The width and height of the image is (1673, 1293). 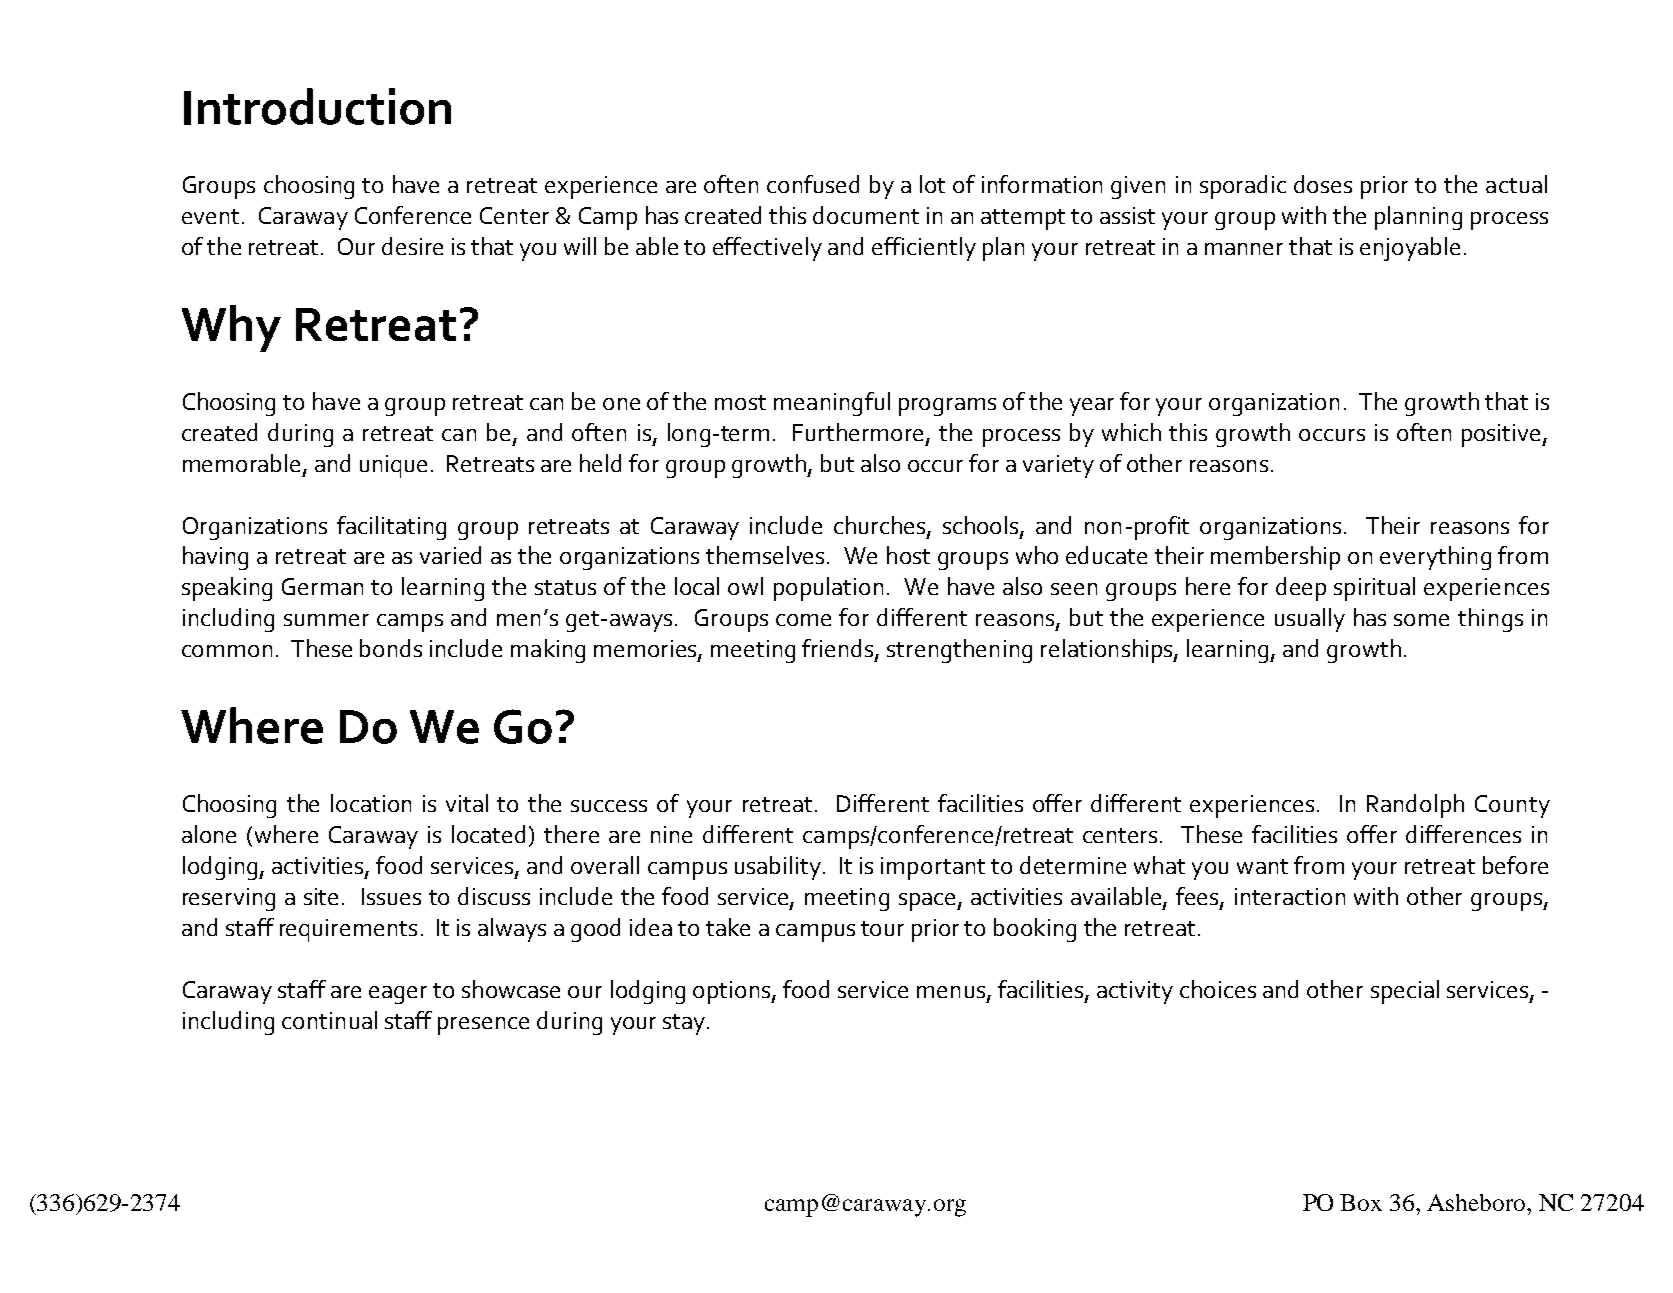 What do you see at coordinates (959, 651) in the image?
I see `strengthening` at bounding box center [959, 651].
